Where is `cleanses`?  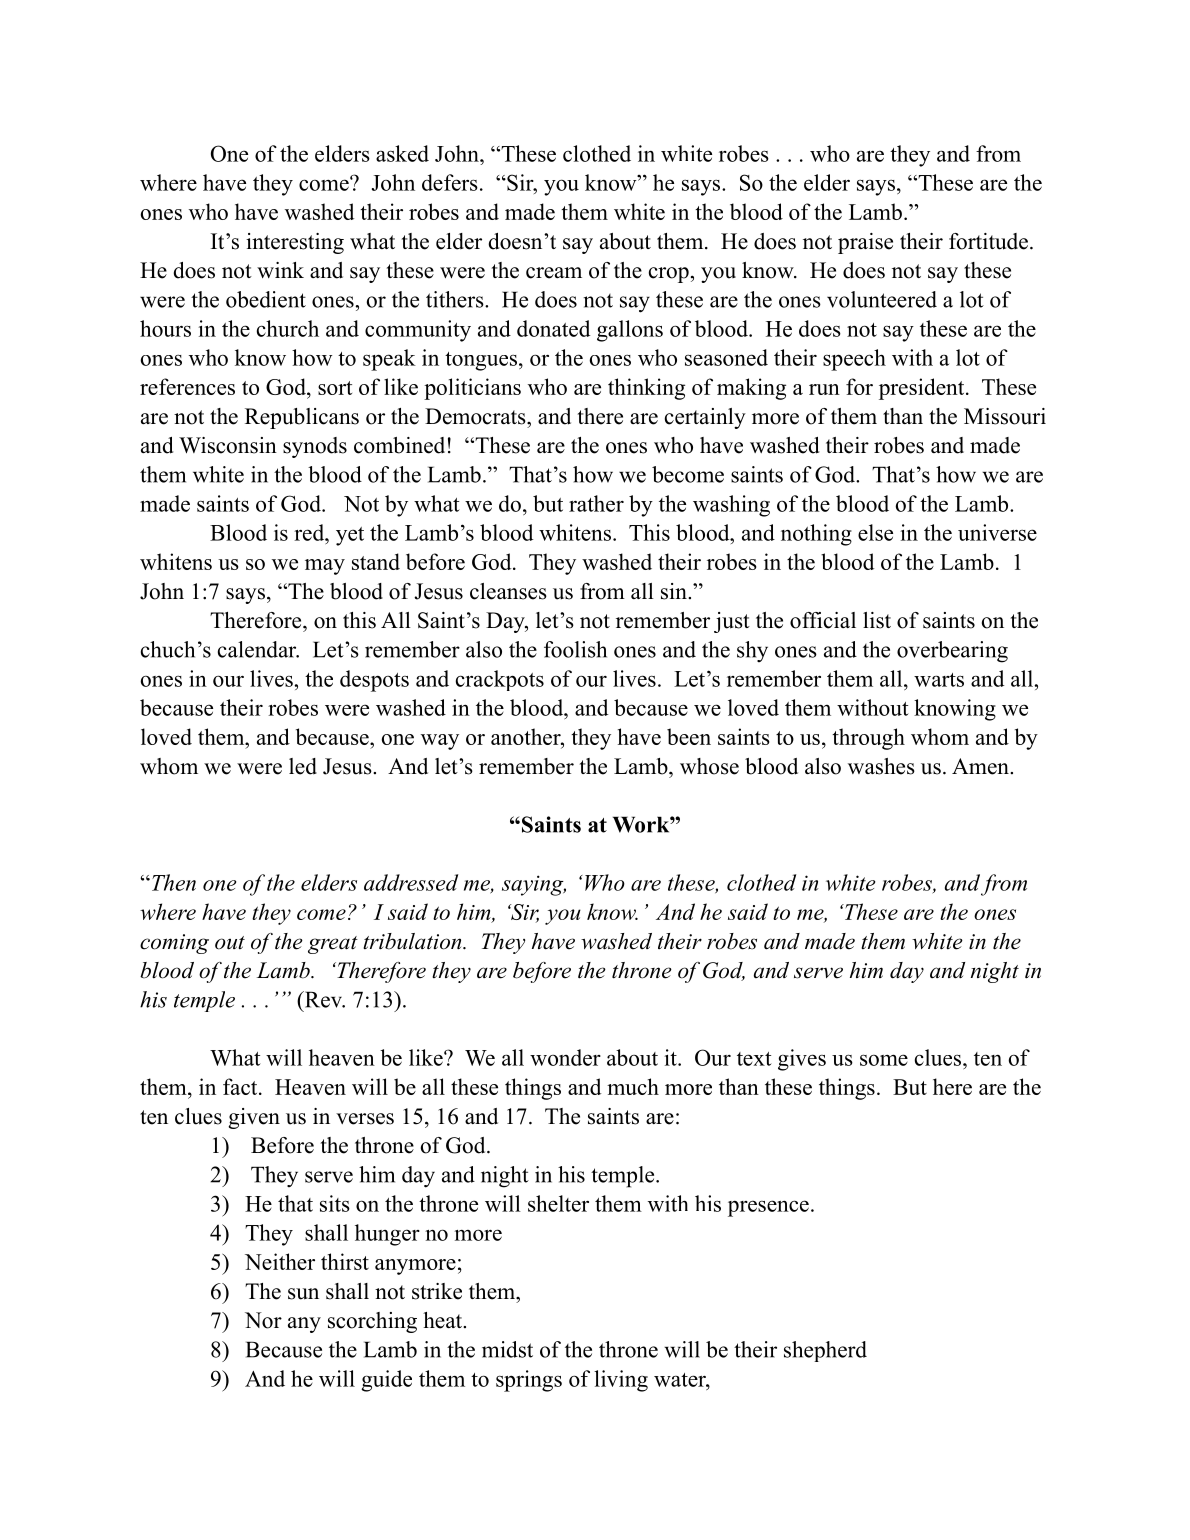 cleanses is located at coordinates (508, 591).
